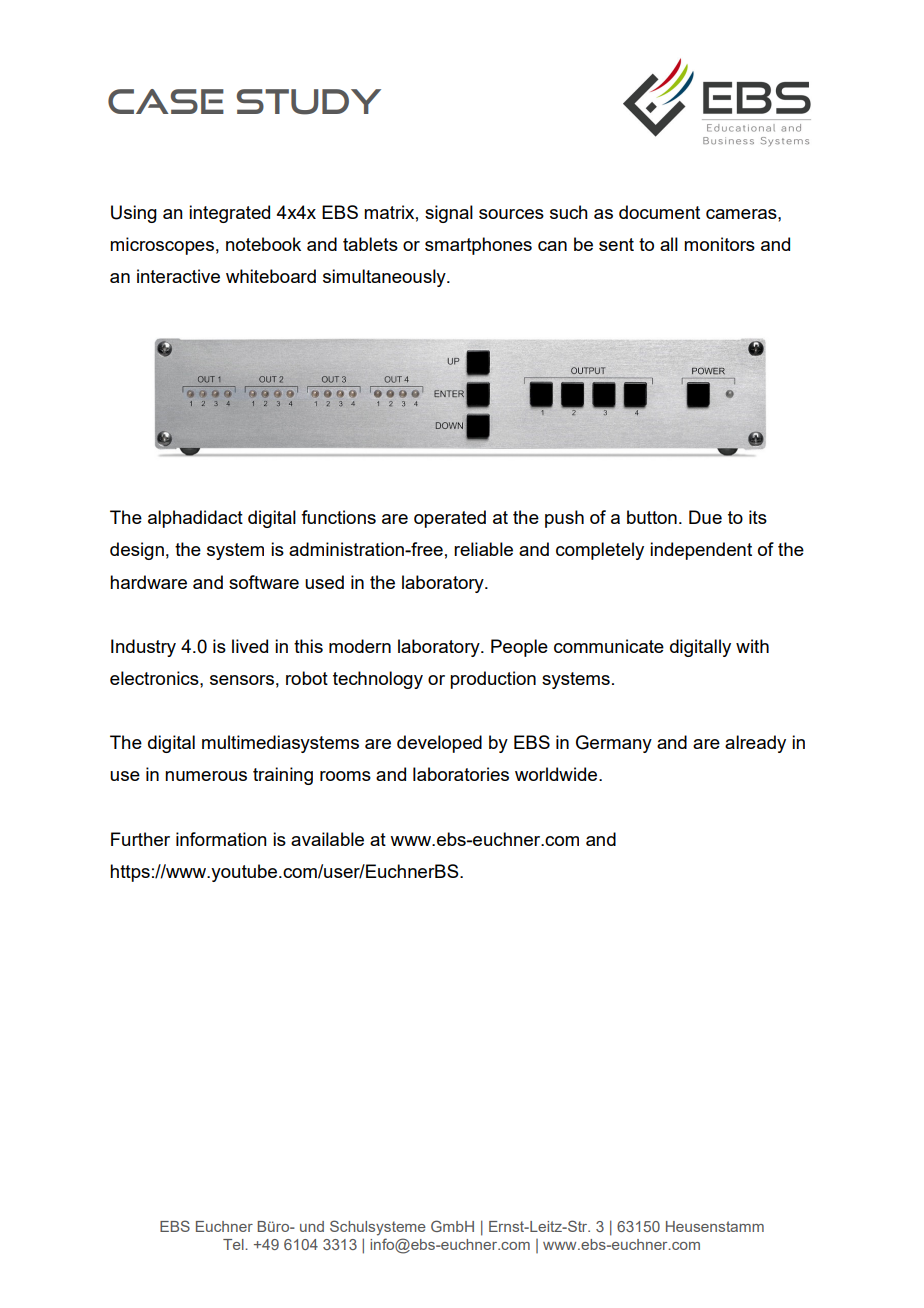 This image has height=1308, width=924. What do you see at coordinates (178, 276) in the image?
I see `interactive` at bounding box center [178, 276].
